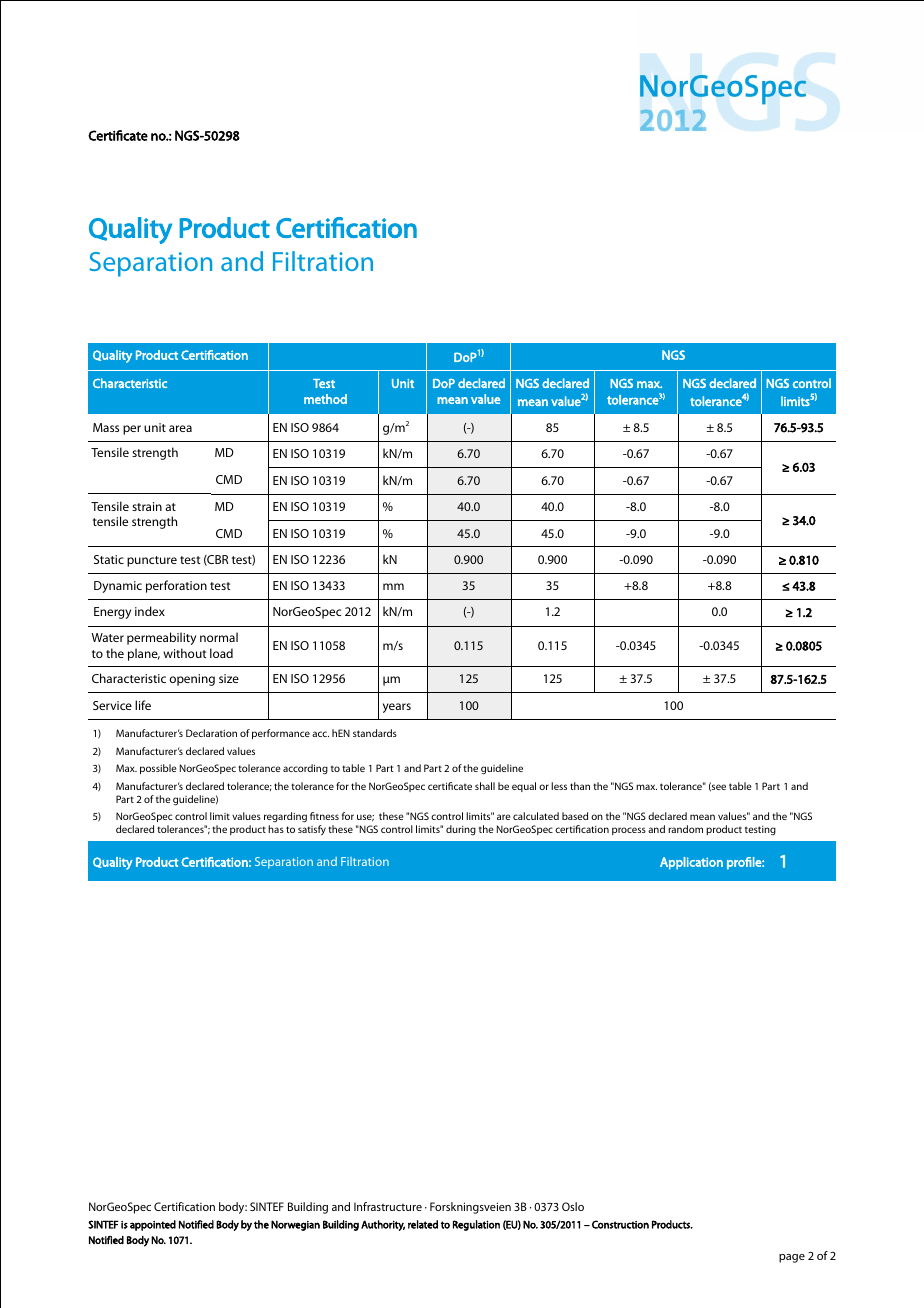 This screenshot has width=924, height=1308. What do you see at coordinates (180, 428) in the screenshot?
I see `area` at bounding box center [180, 428].
